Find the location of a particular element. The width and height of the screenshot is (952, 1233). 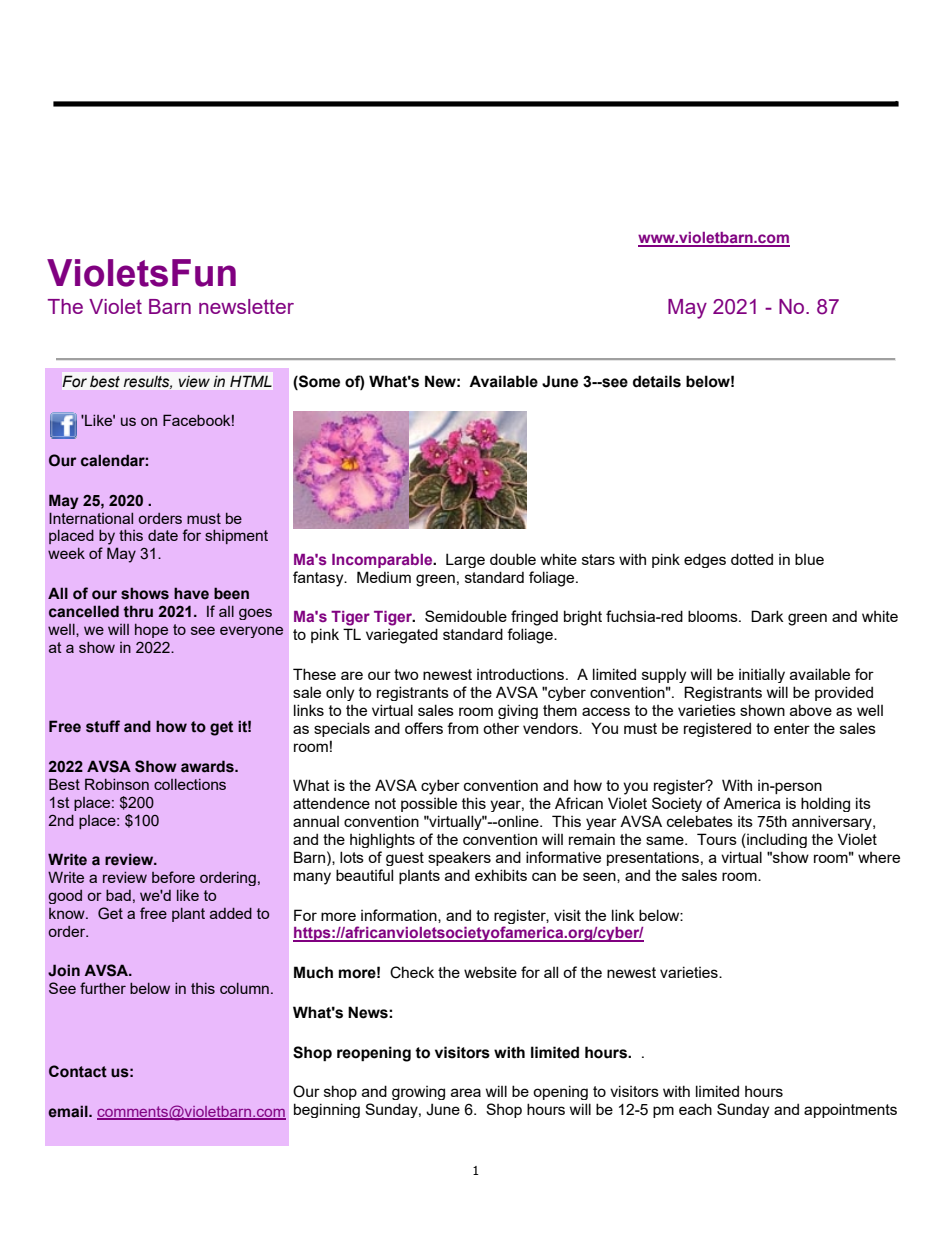

Contact is located at coordinates (78, 1071).
